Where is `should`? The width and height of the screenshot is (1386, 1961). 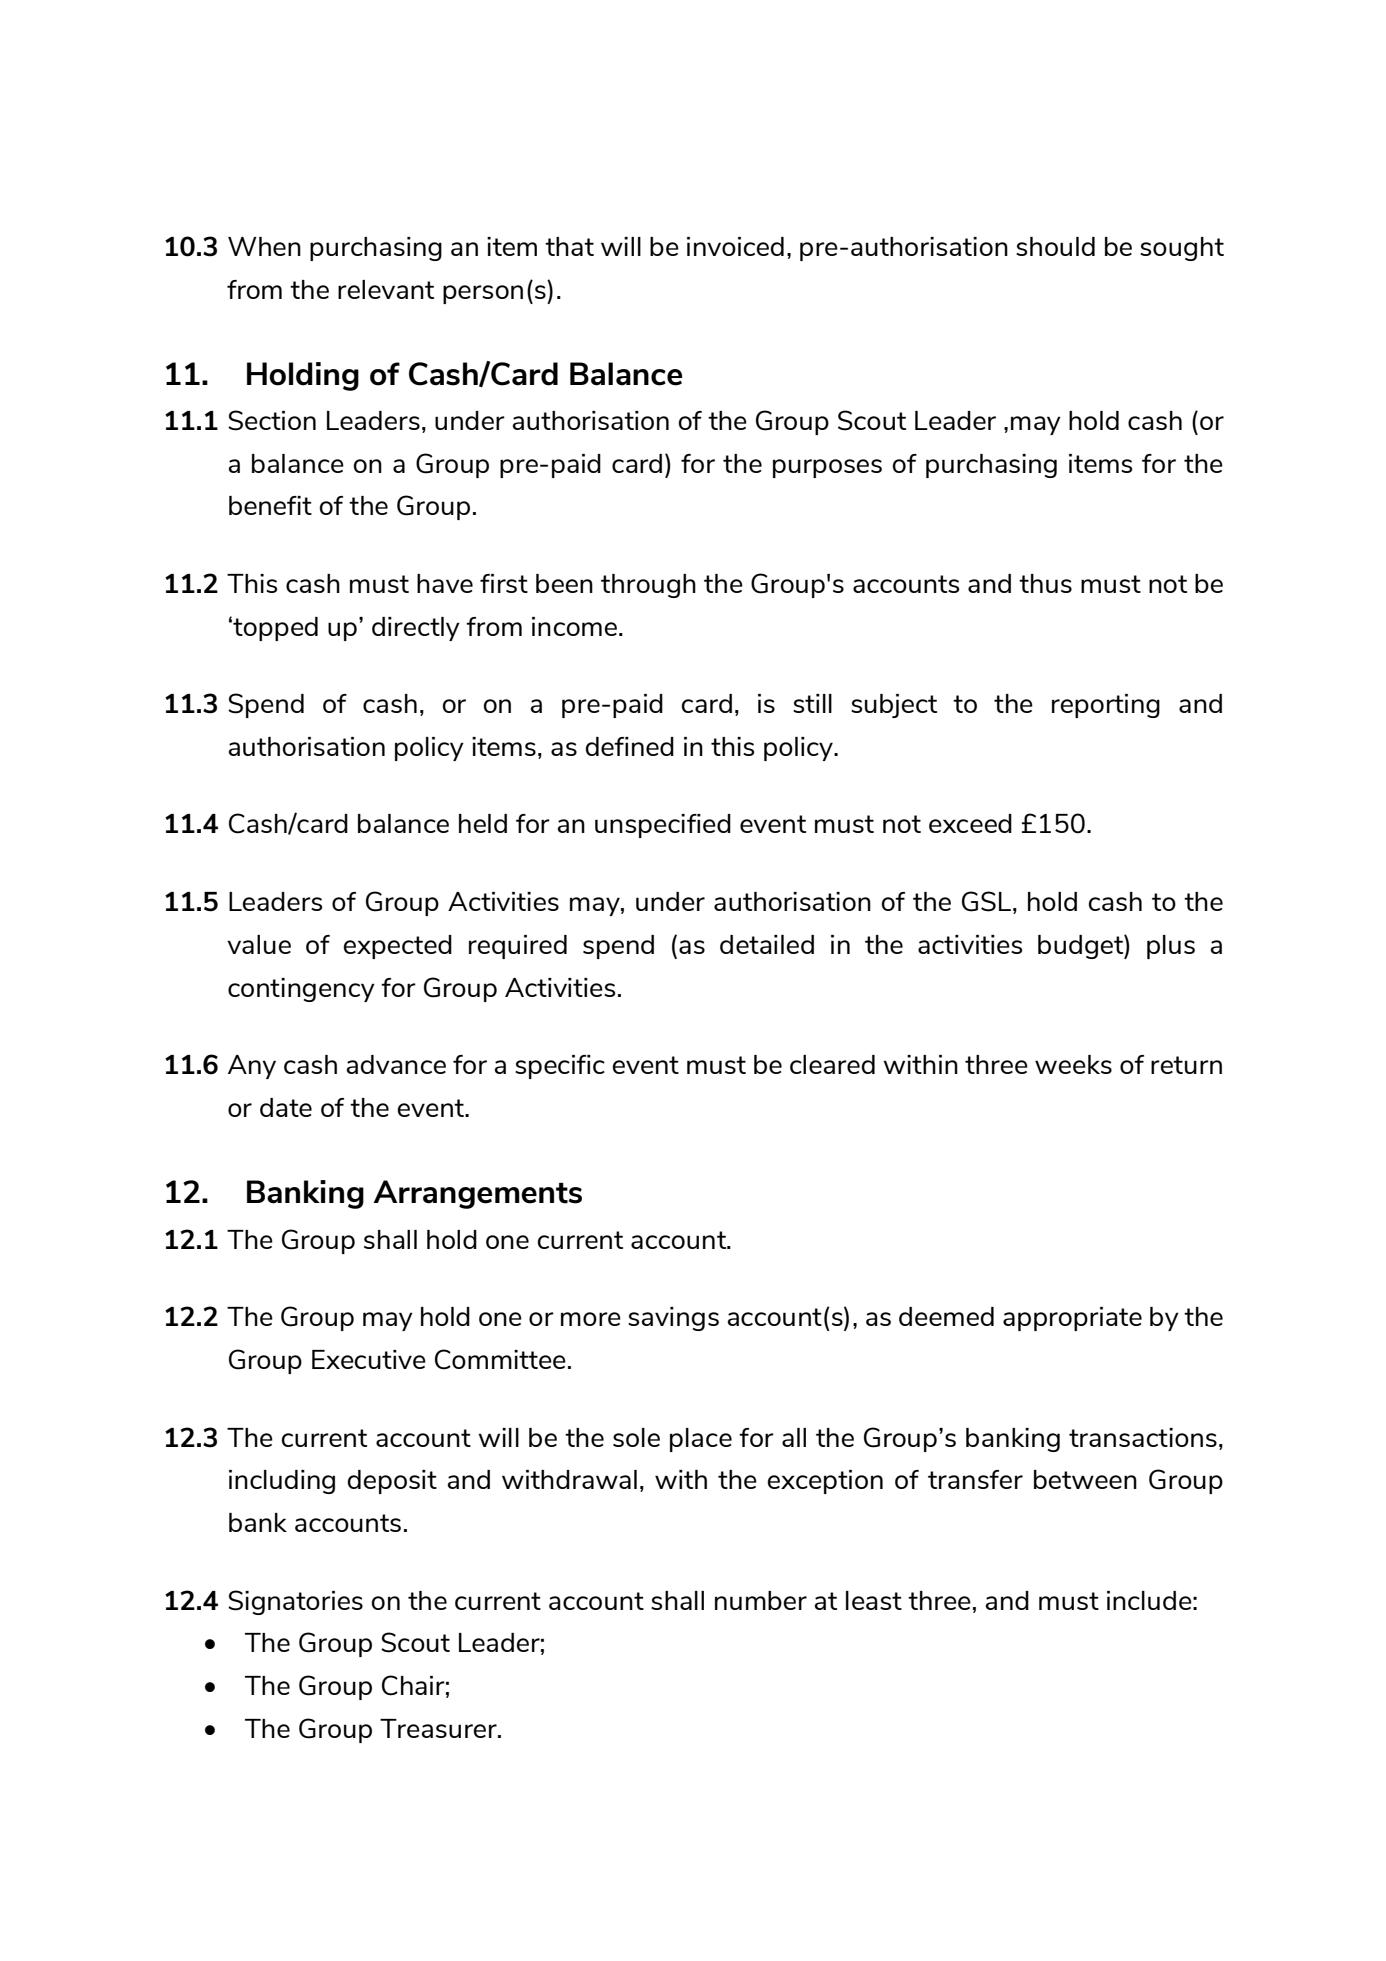
should is located at coordinates (1055, 246).
